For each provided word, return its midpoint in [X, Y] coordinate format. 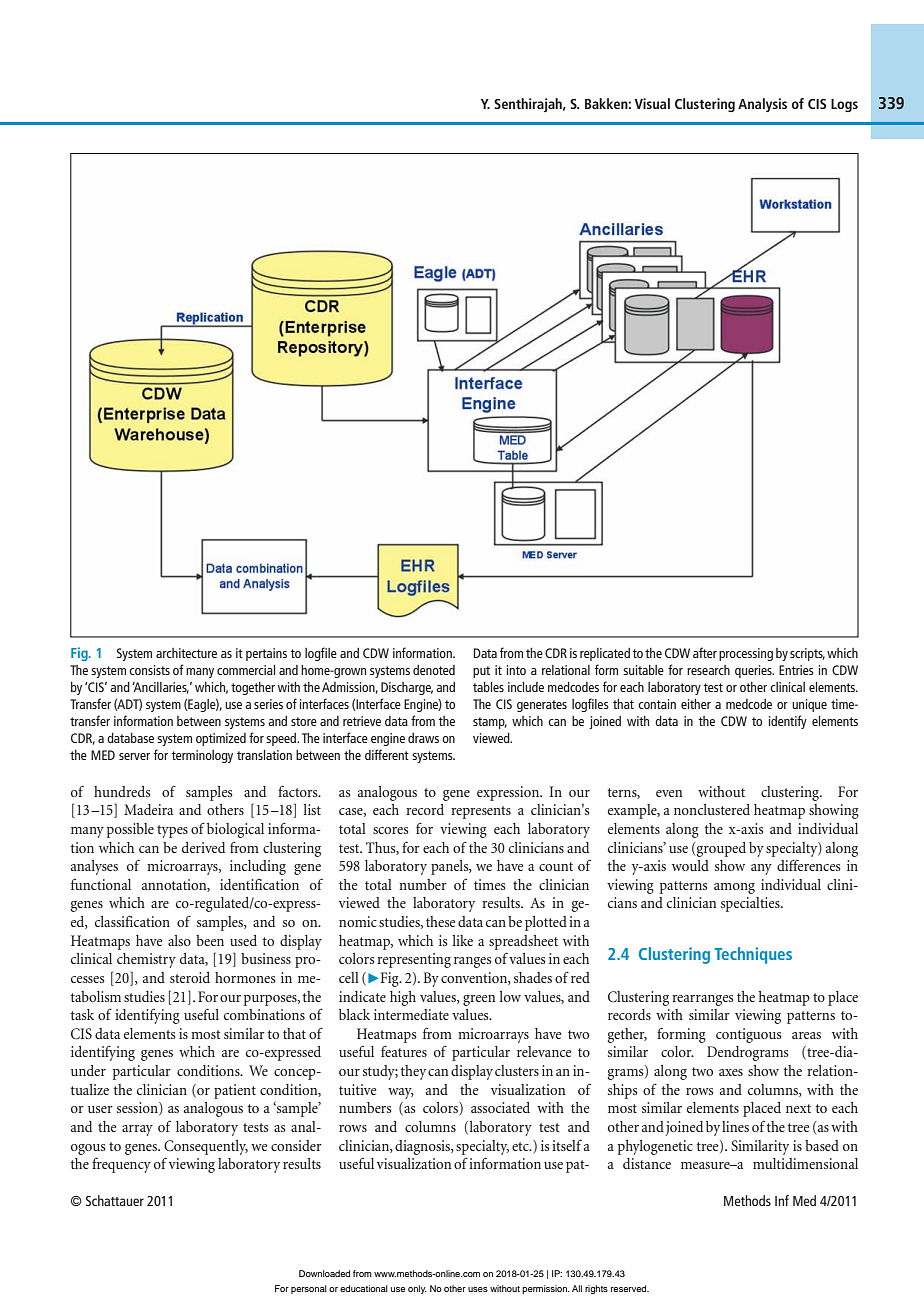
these [440, 921]
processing [746, 654]
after [705, 652]
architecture [186, 653]
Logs [844, 105]
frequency [121, 1165]
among [734, 888]
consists [149, 670]
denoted [434, 670]
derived [203, 847]
